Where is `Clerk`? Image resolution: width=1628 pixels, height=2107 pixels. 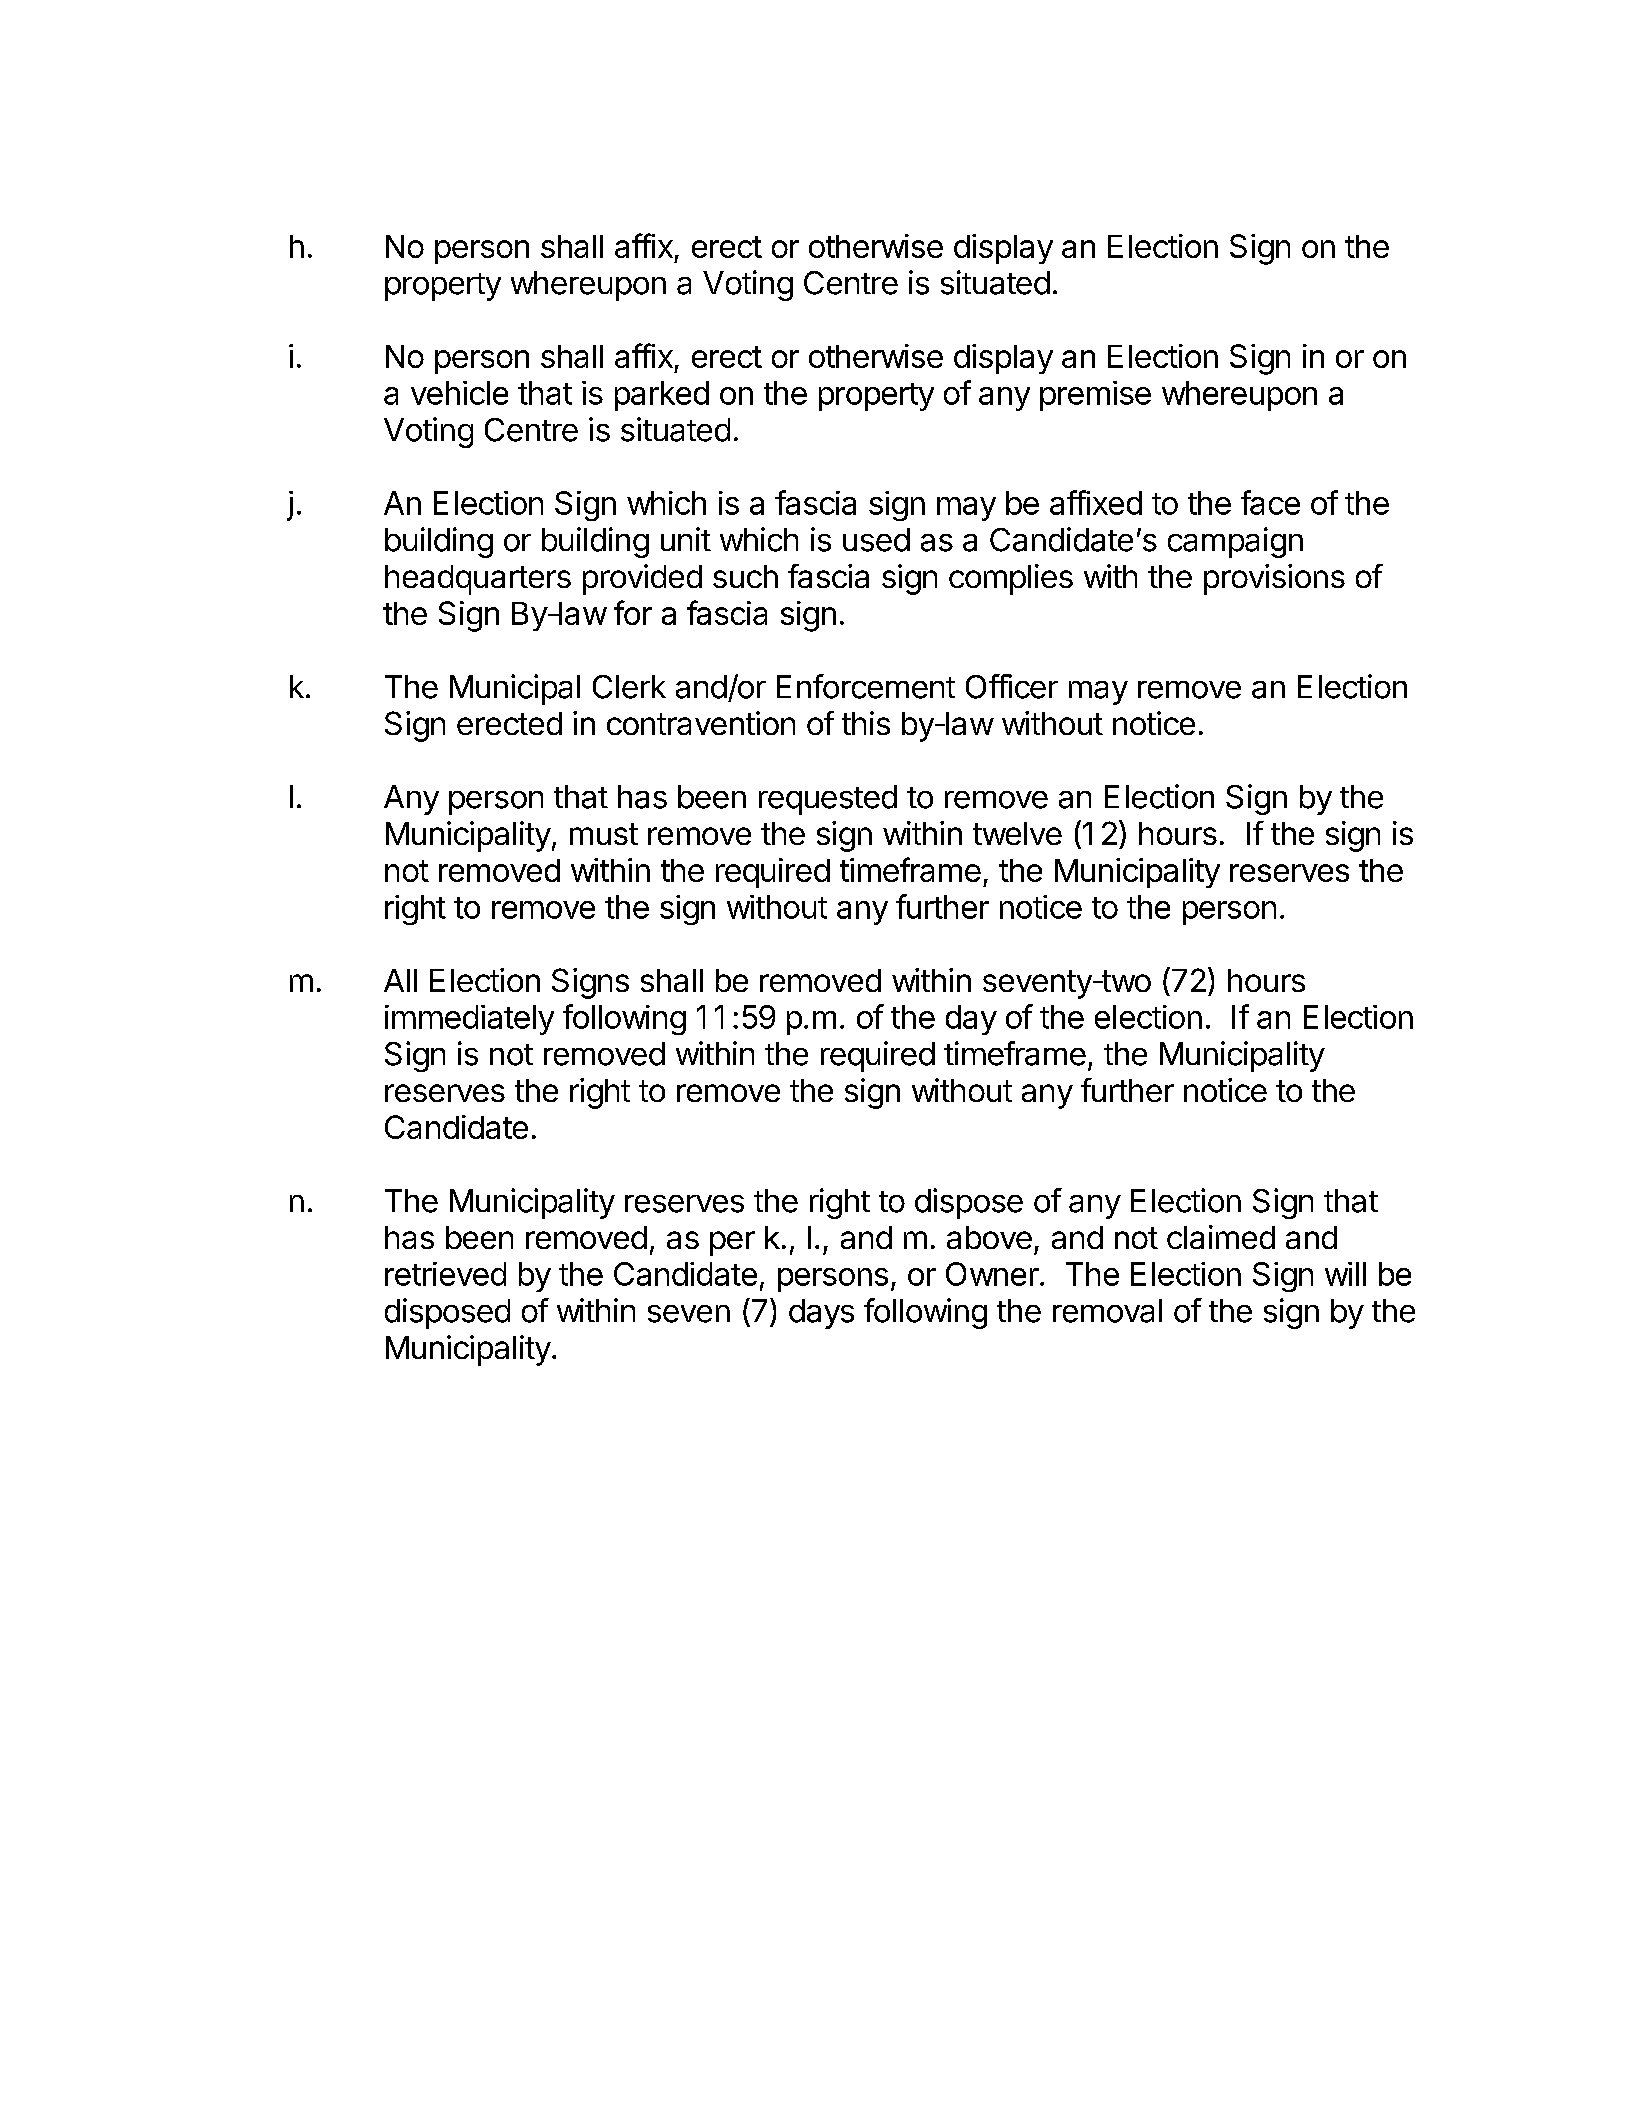
Clerk is located at coordinates (629, 687).
